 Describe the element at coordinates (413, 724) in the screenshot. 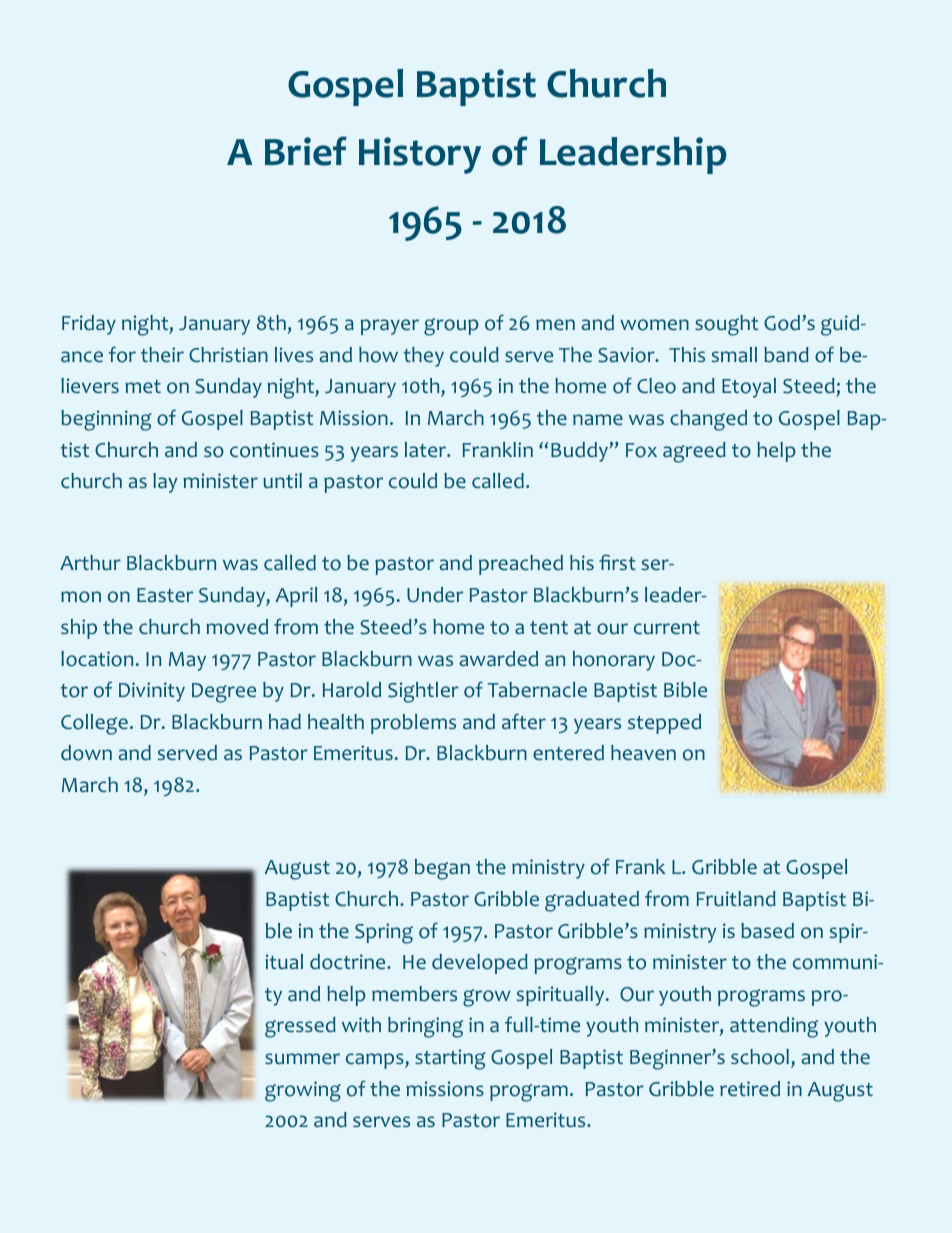

I see `problems` at that location.
